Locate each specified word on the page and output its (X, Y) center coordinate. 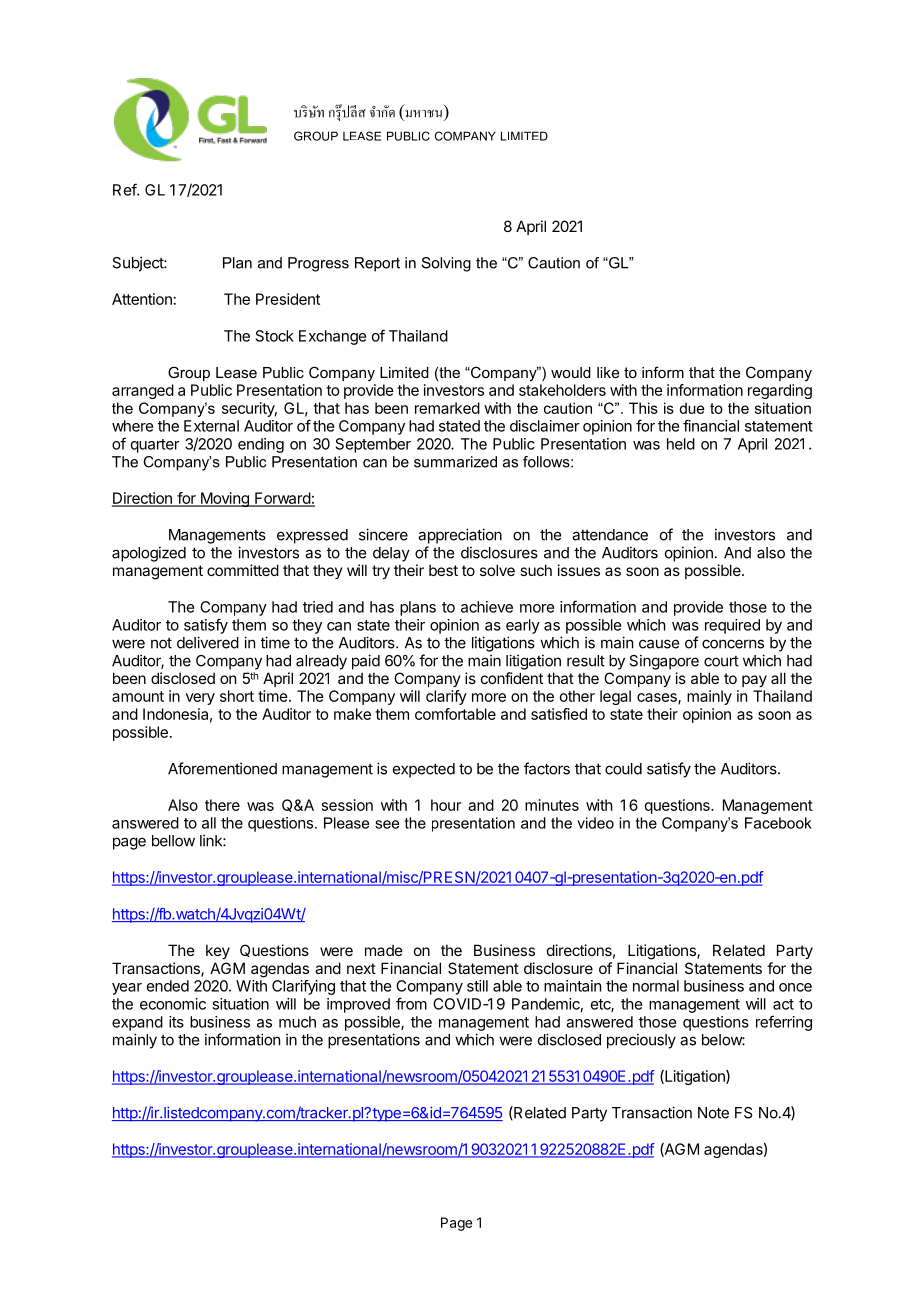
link (212, 840)
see (387, 824)
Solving (446, 264)
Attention (142, 299)
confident (512, 678)
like (608, 372)
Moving (224, 499)
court (721, 661)
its (176, 1022)
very (200, 699)
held (681, 444)
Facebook (778, 823)
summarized (455, 462)
